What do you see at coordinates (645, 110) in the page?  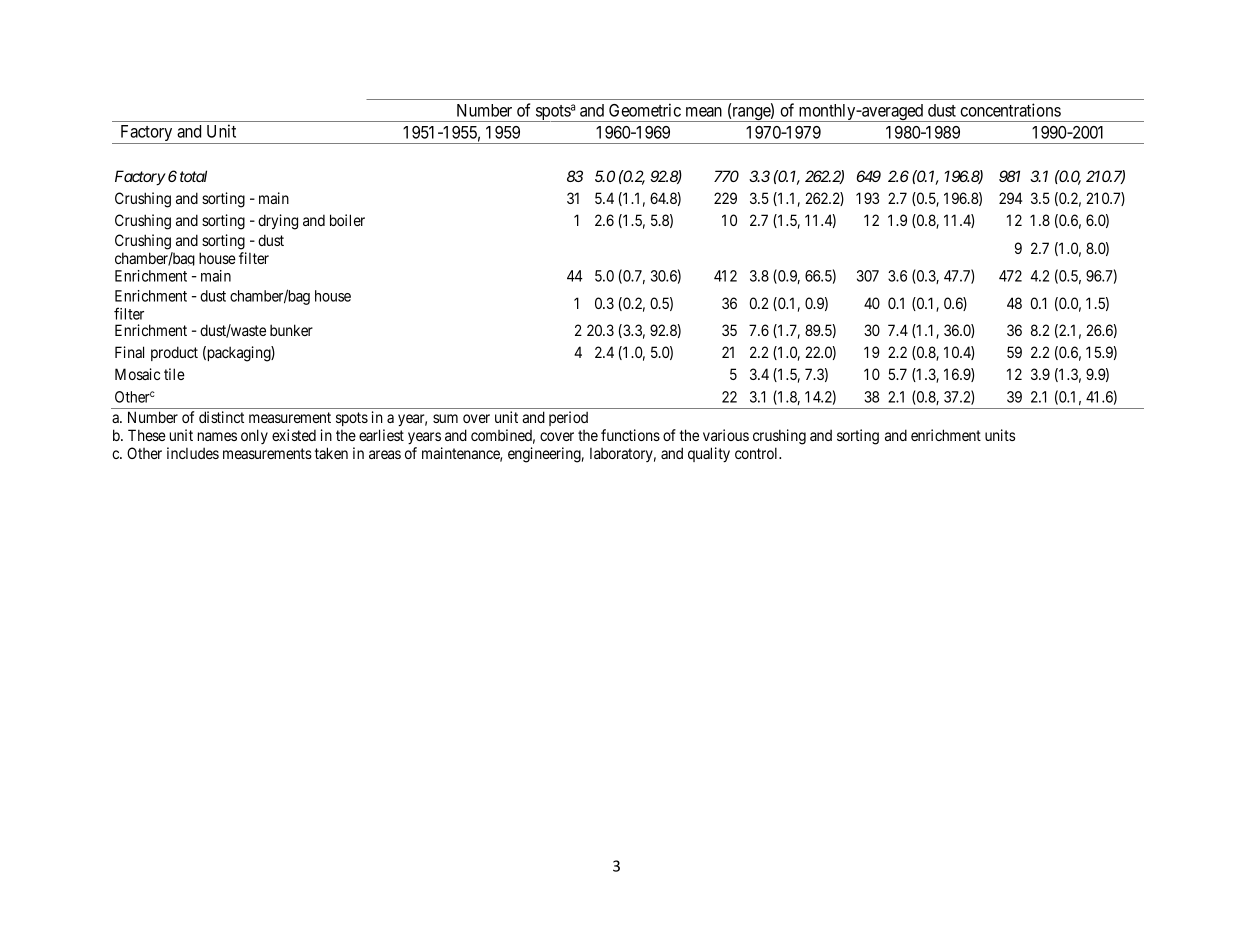 I see `Geometric` at bounding box center [645, 110].
